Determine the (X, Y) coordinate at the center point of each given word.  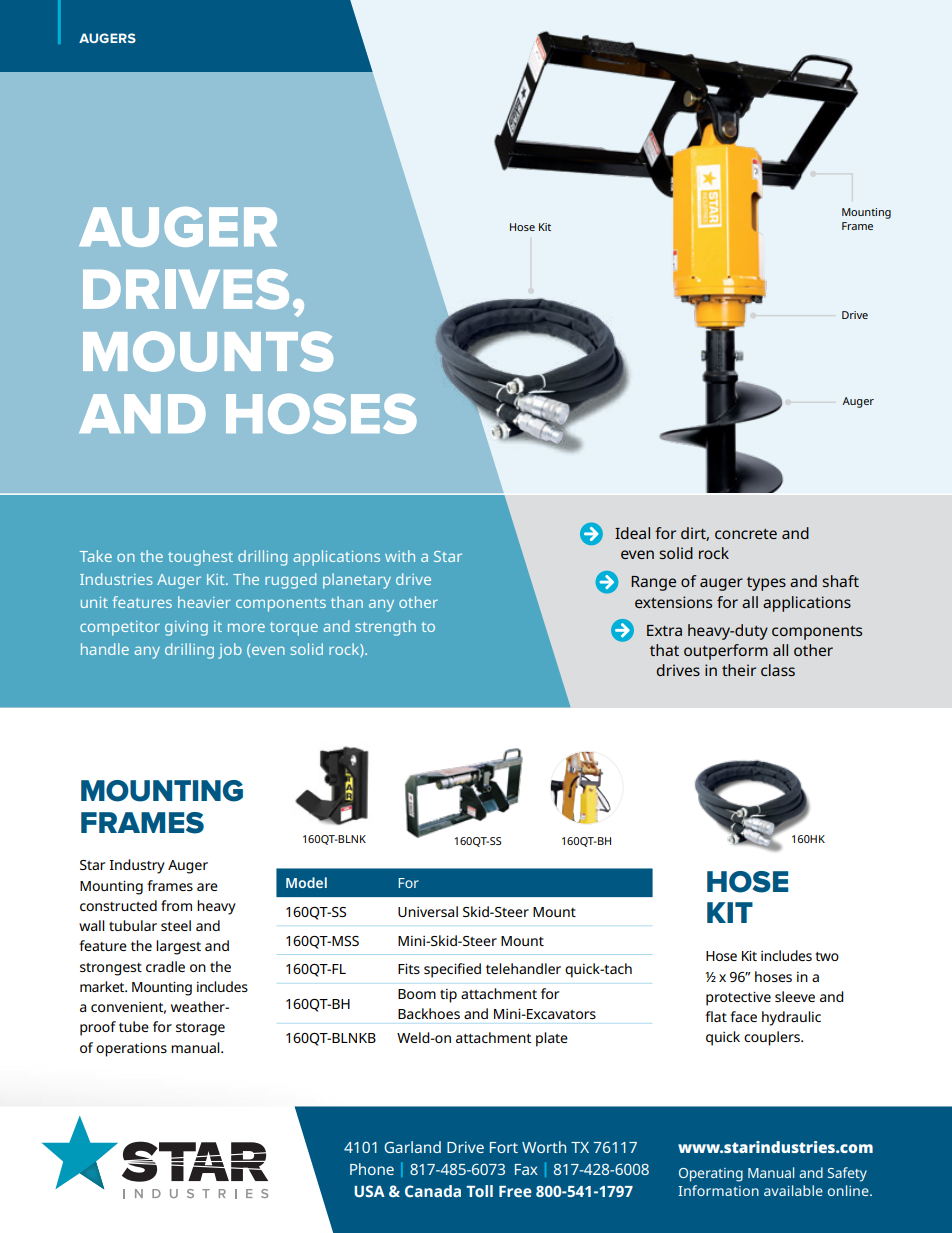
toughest (200, 558)
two (827, 956)
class (778, 670)
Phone (372, 1169)
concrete (746, 534)
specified (452, 970)
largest (178, 947)
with (400, 556)
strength (385, 628)
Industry (137, 866)
